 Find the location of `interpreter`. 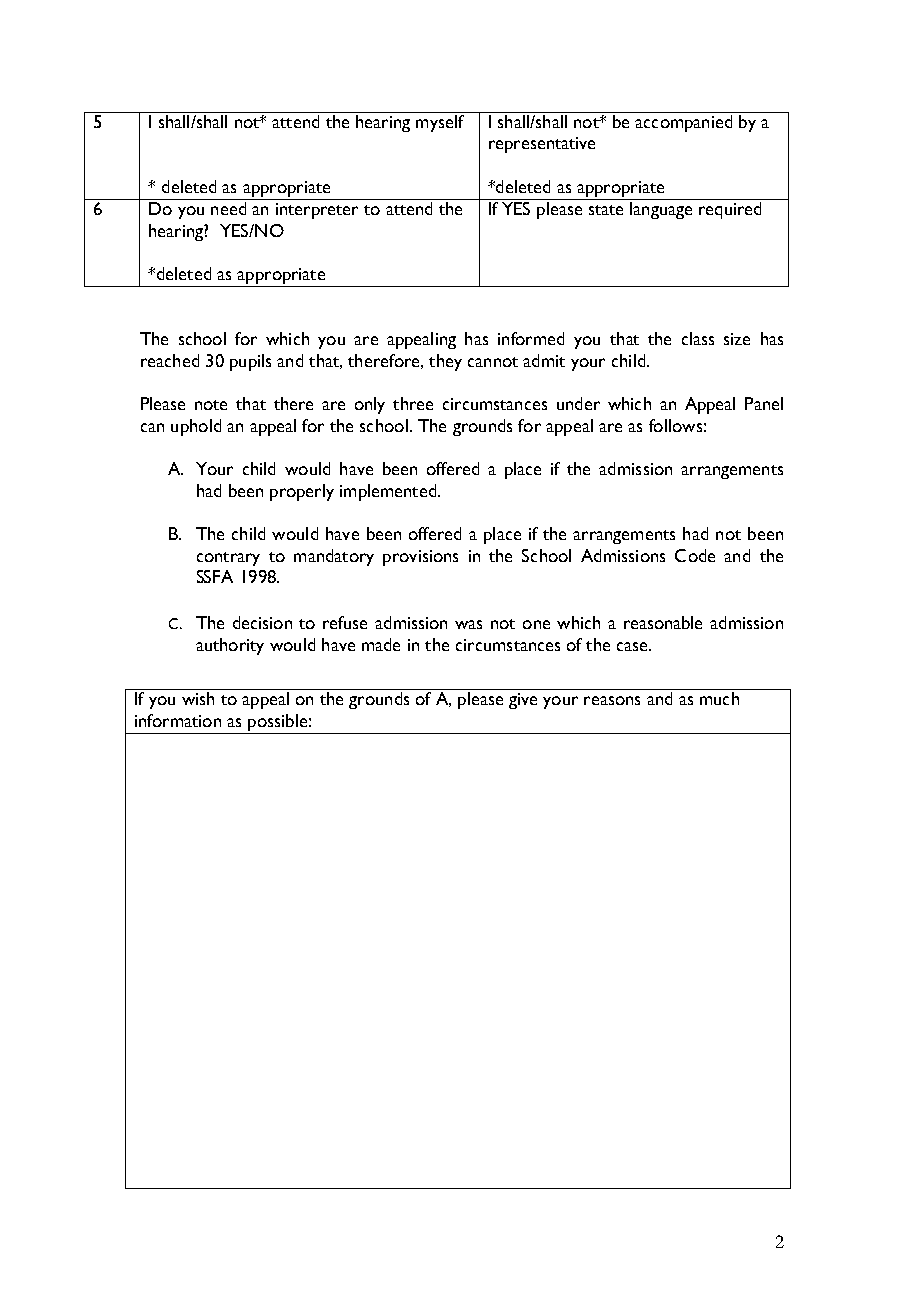

interpreter is located at coordinates (317, 211).
